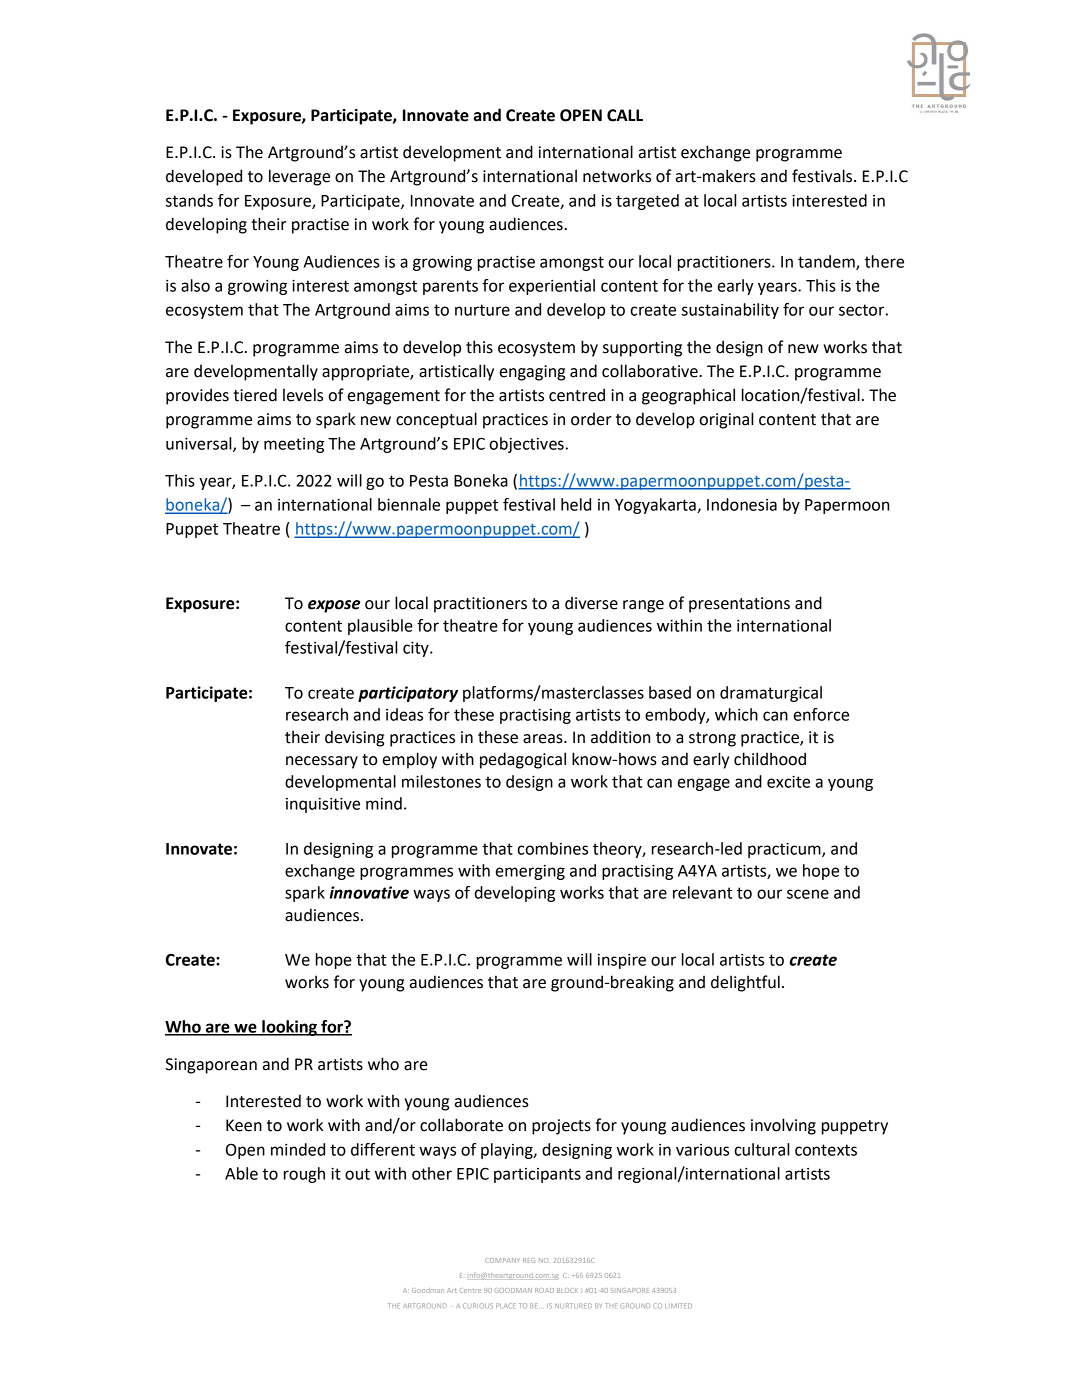 This image has width=1081, height=1398. Describe the element at coordinates (523, 760) in the image. I see `pedagogical` at that location.
